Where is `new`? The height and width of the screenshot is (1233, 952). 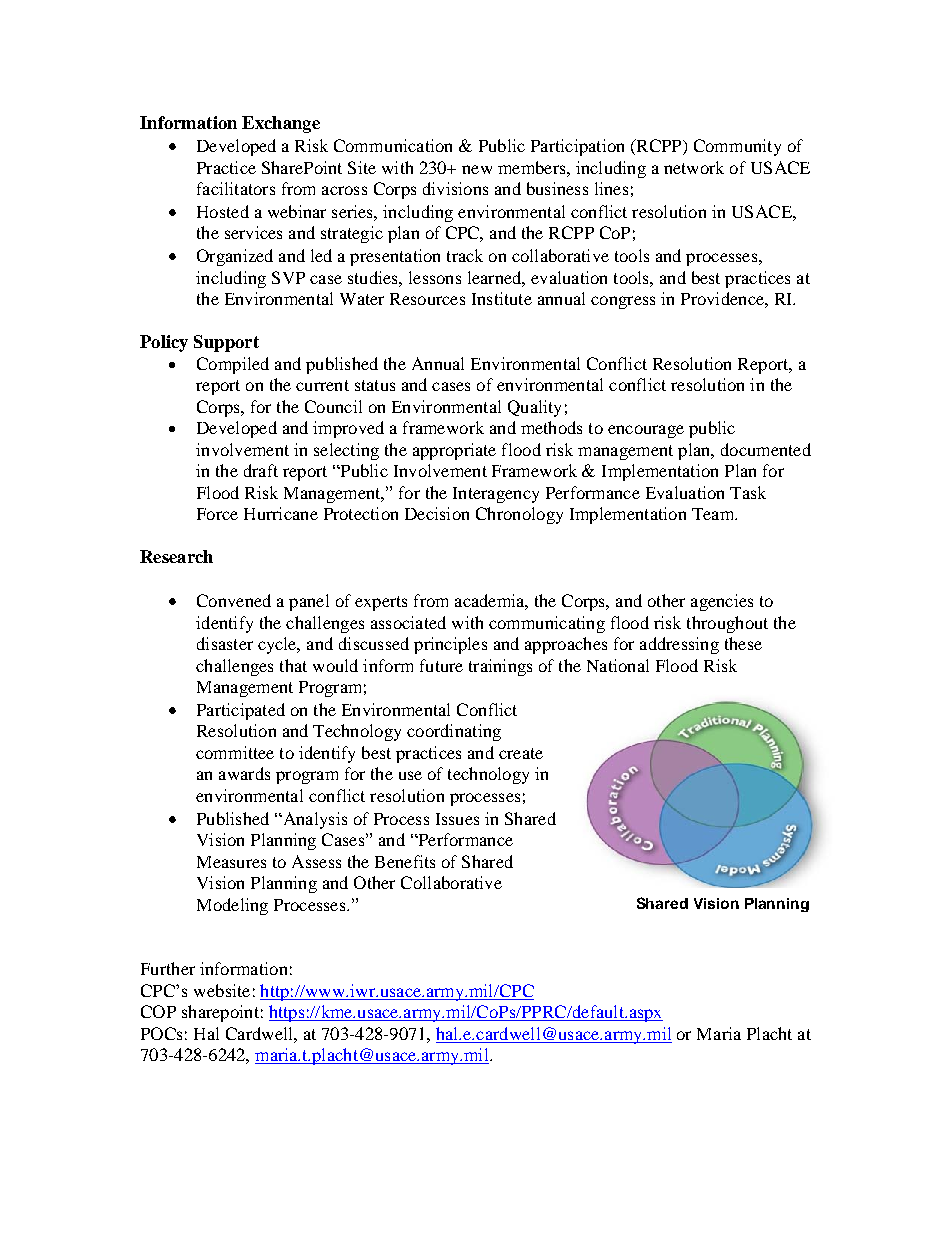
new is located at coordinates (477, 169).
